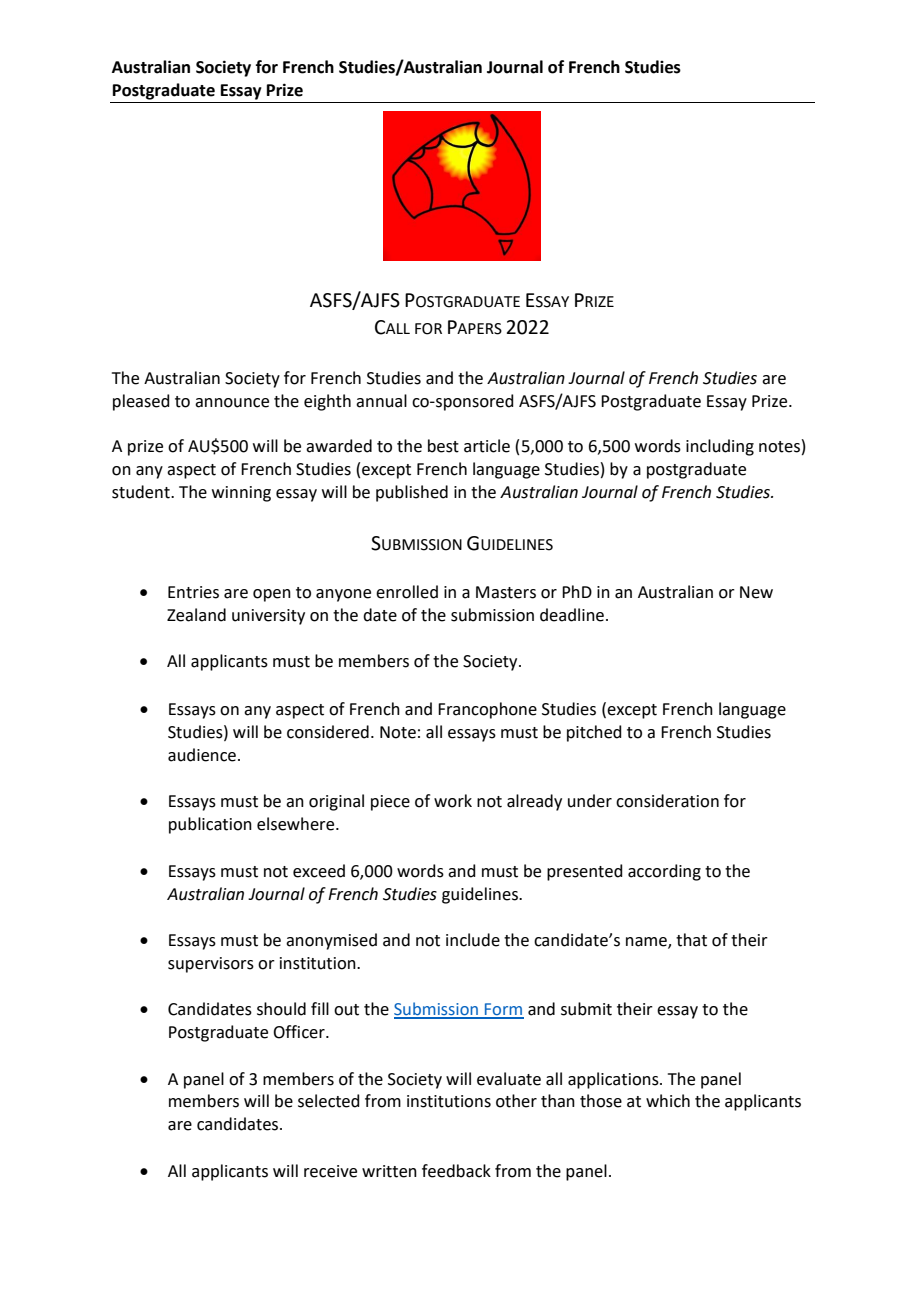  I want to click on best, so click(443, 446).
